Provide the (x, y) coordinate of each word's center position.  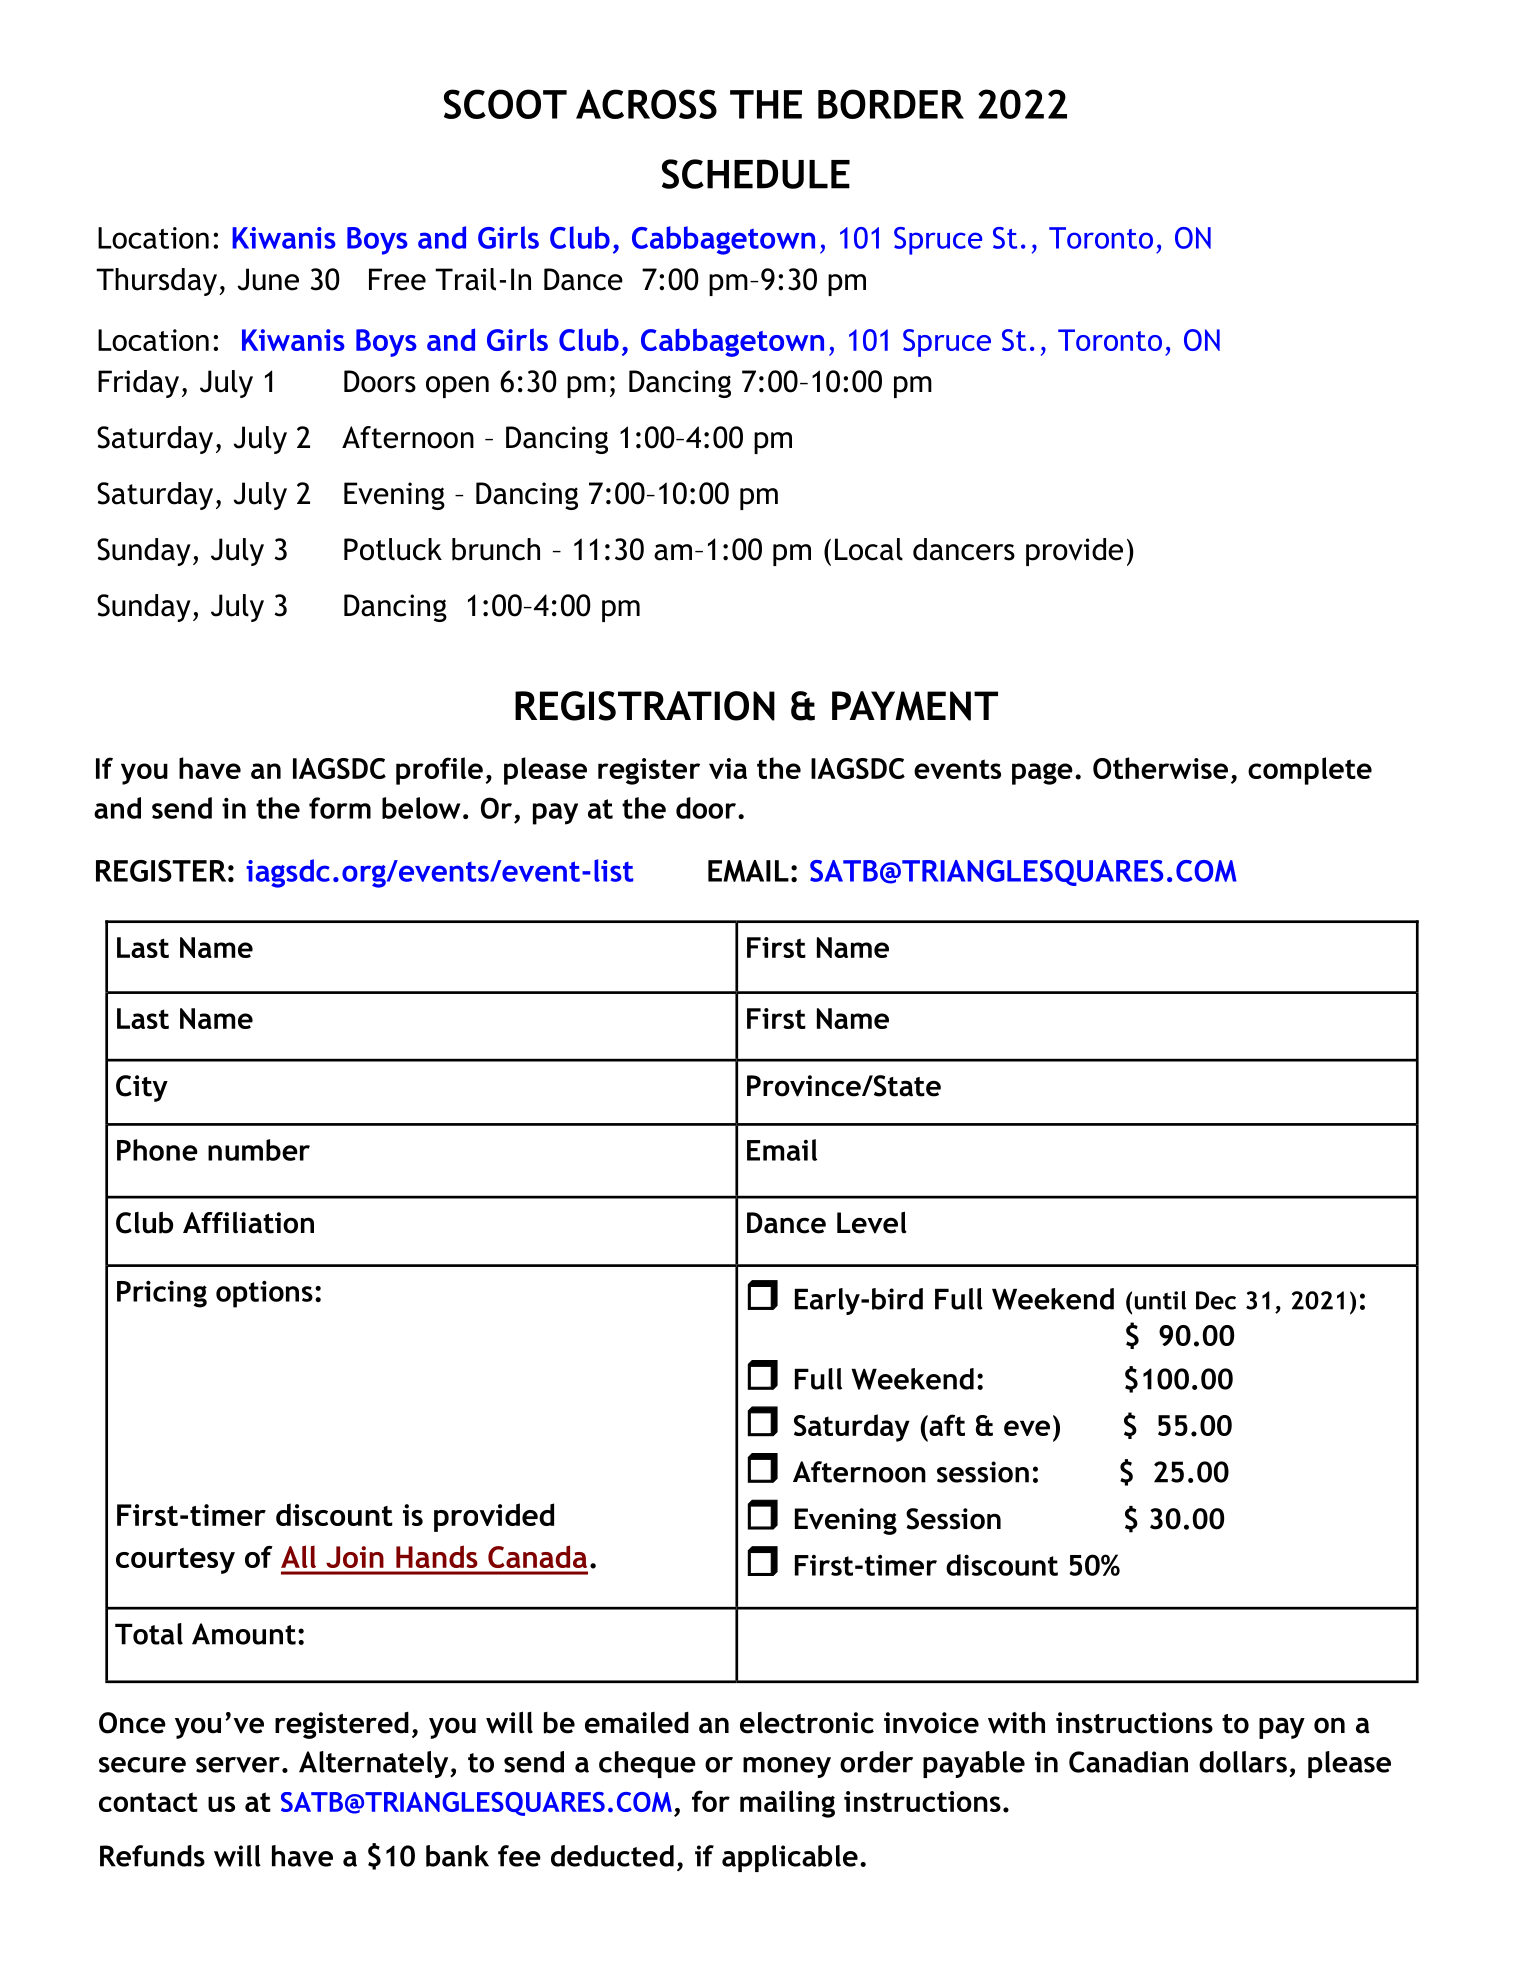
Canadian (1128, 1762)
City (142, 1088)
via (728, 768)
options (264, 1294)
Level (872, 1222)
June (268, 279)
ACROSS (646, 104)
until (1160, 1300)
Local (869, 549)
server (238, 1765)
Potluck (393, 549)
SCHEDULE (756, 174)
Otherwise (1160, 768)
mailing (787, 1804)
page (1042, 774)
